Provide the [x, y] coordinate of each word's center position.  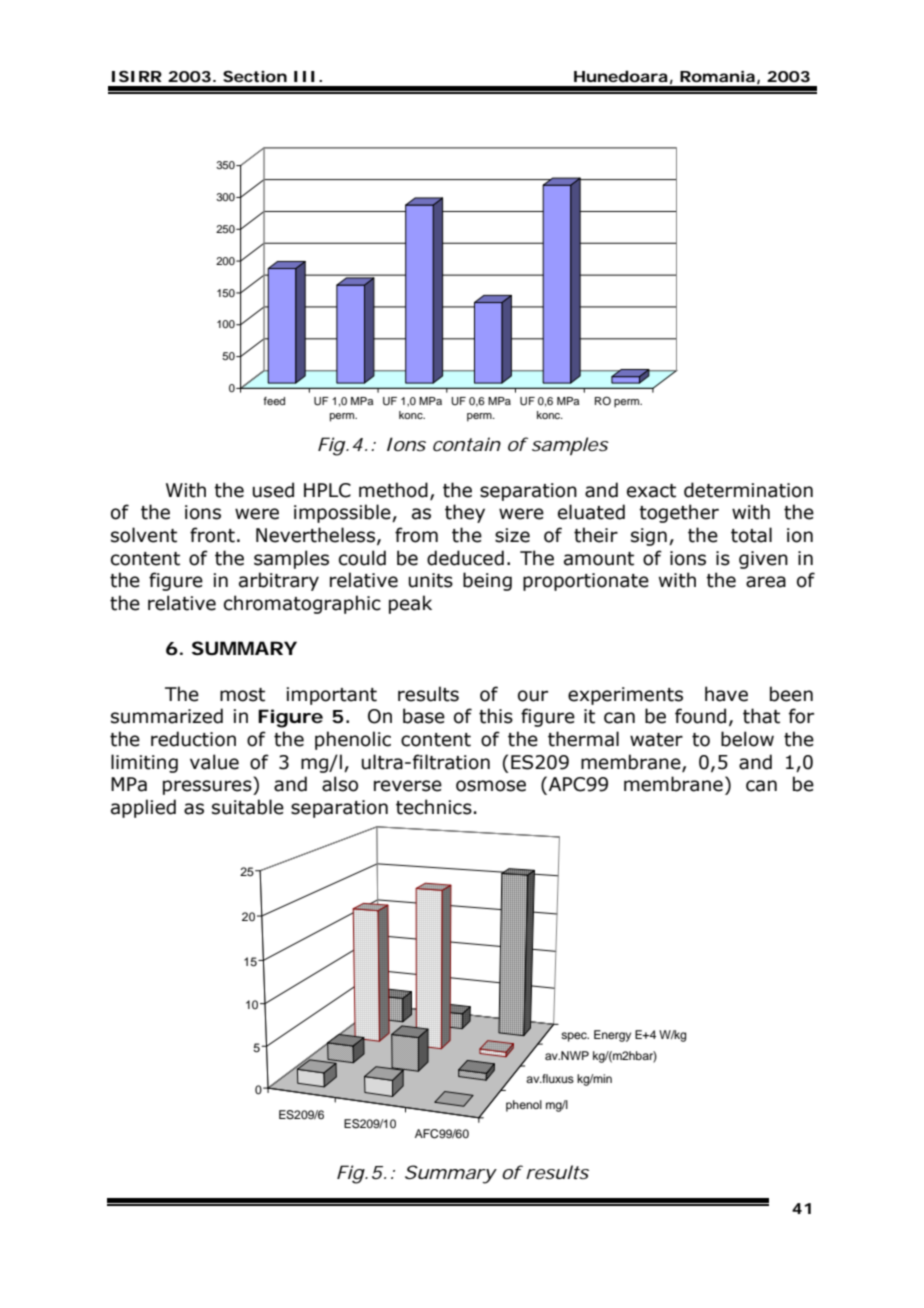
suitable [248, 807]
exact [651, 491]
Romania [717, 76]
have [726, 694]
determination [748, 490]
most [242, 695]
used [273, 490]
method [393, 490]
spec [575, 1037]
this [496, 716]
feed [274, 401]
